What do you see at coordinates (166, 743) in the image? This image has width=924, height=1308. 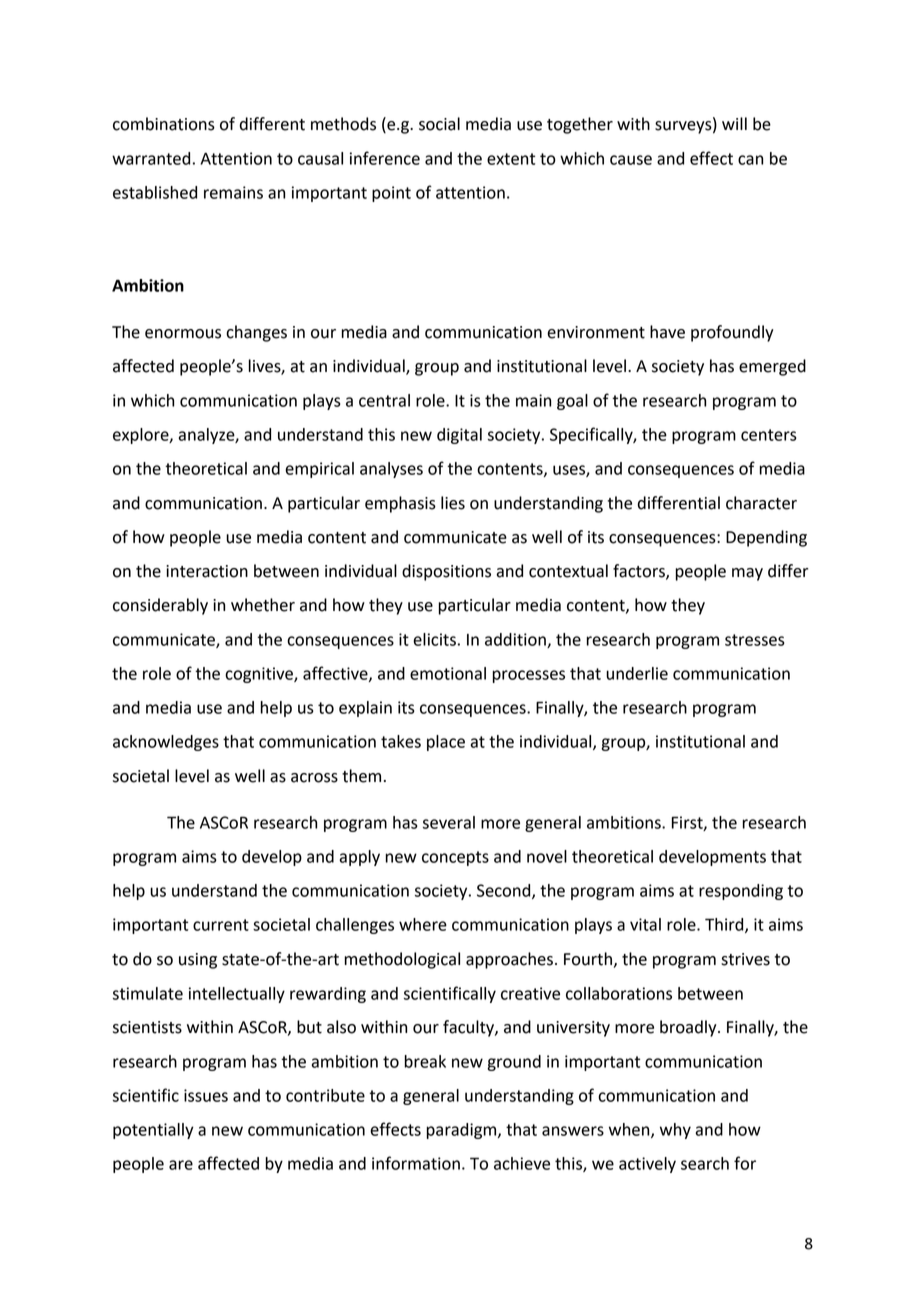 I see `acknowledges` at bounding box center [166, 743].
